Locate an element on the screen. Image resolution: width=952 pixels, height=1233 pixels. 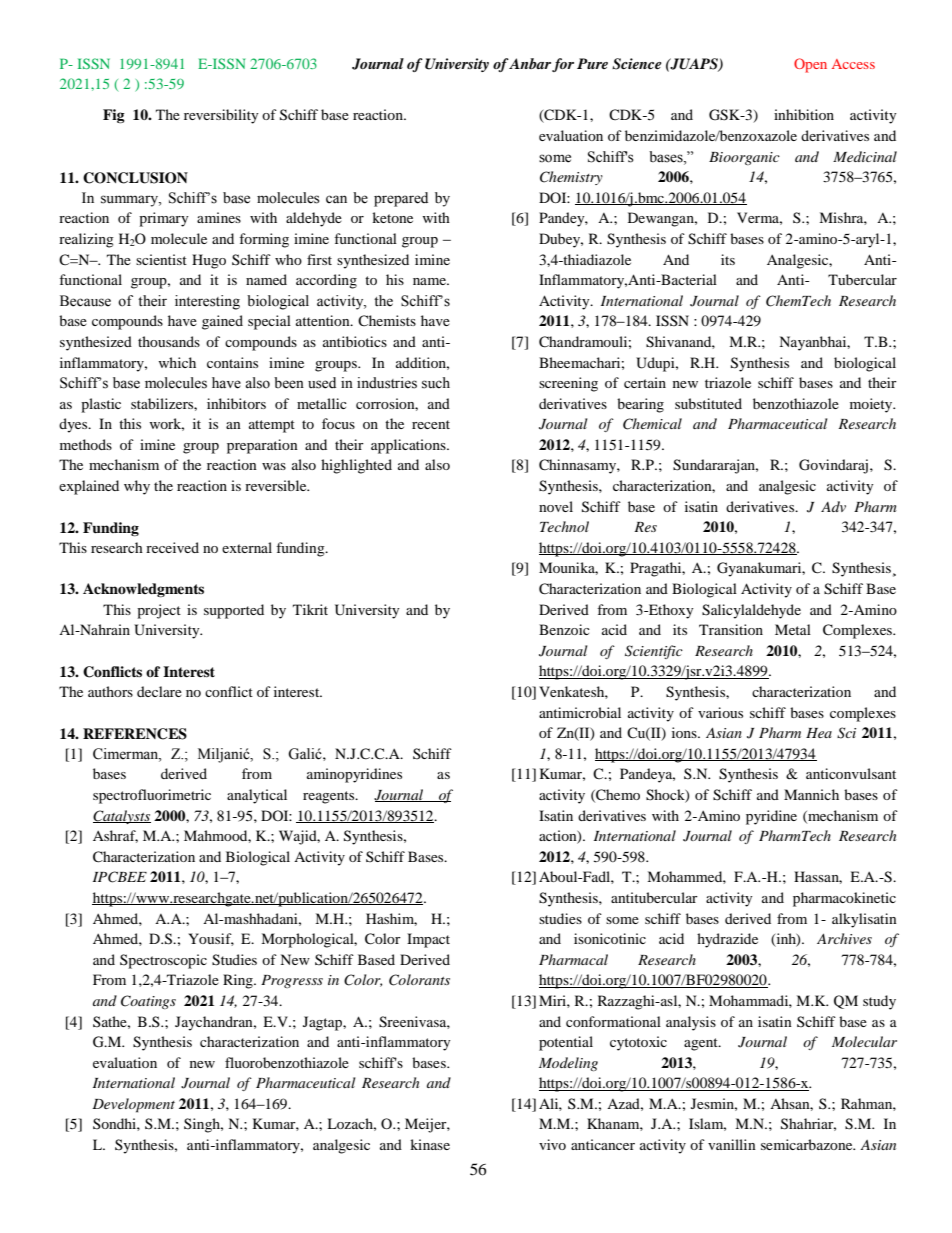
Anbar is located at coordinates (530, 63).
